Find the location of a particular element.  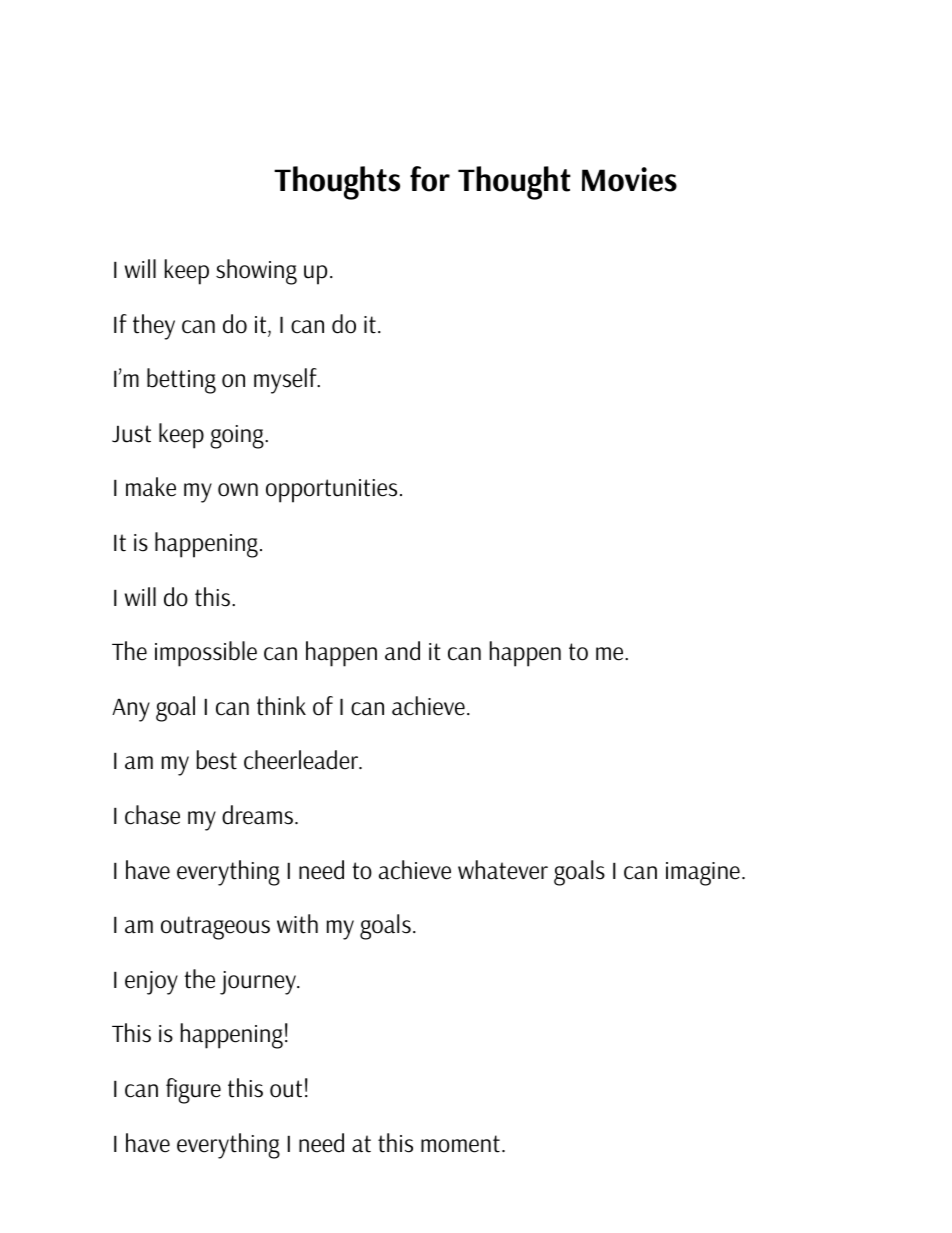

for is located at coordinates (430, 179).
